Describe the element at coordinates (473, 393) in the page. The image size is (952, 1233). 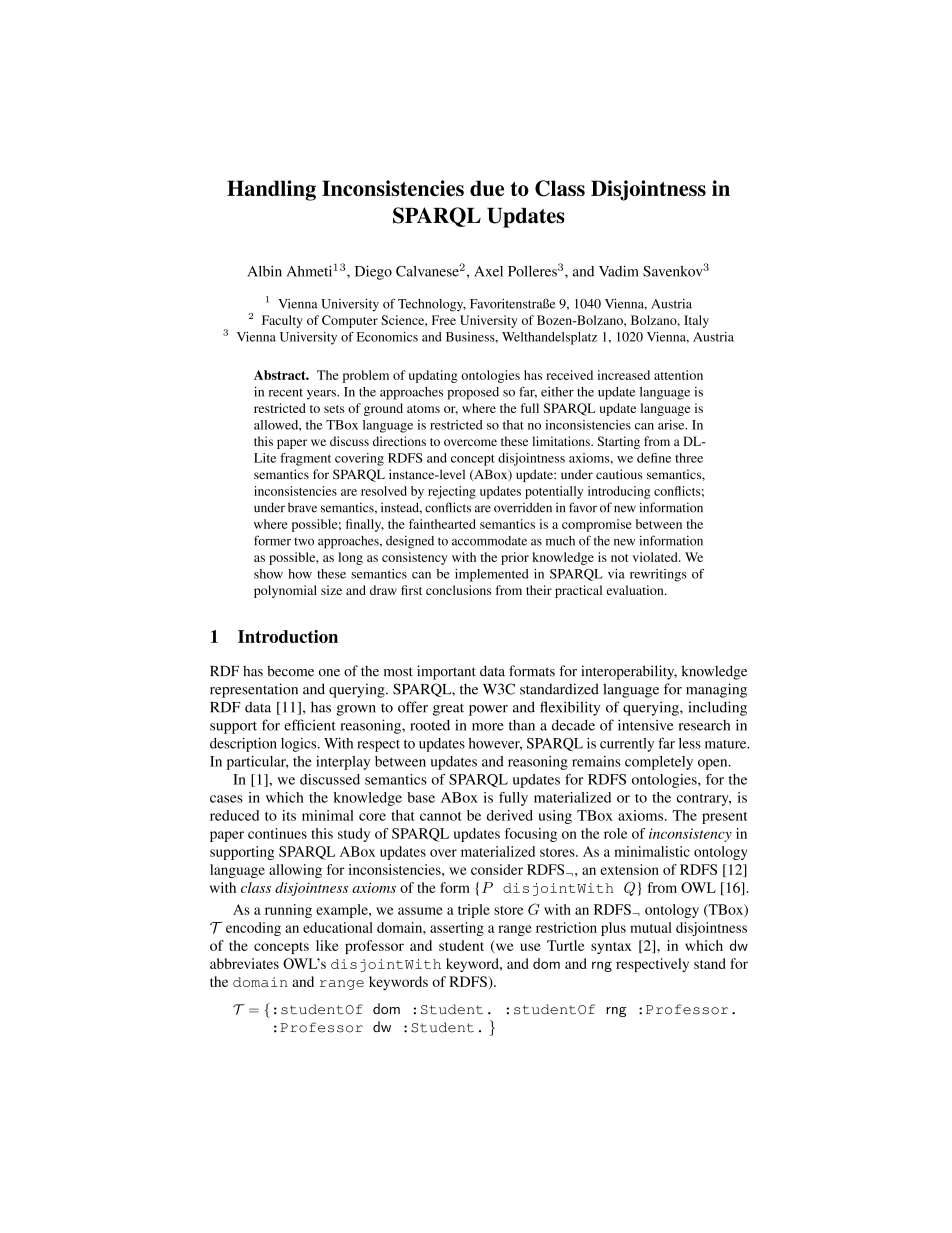
I see `proposed` at that location.
